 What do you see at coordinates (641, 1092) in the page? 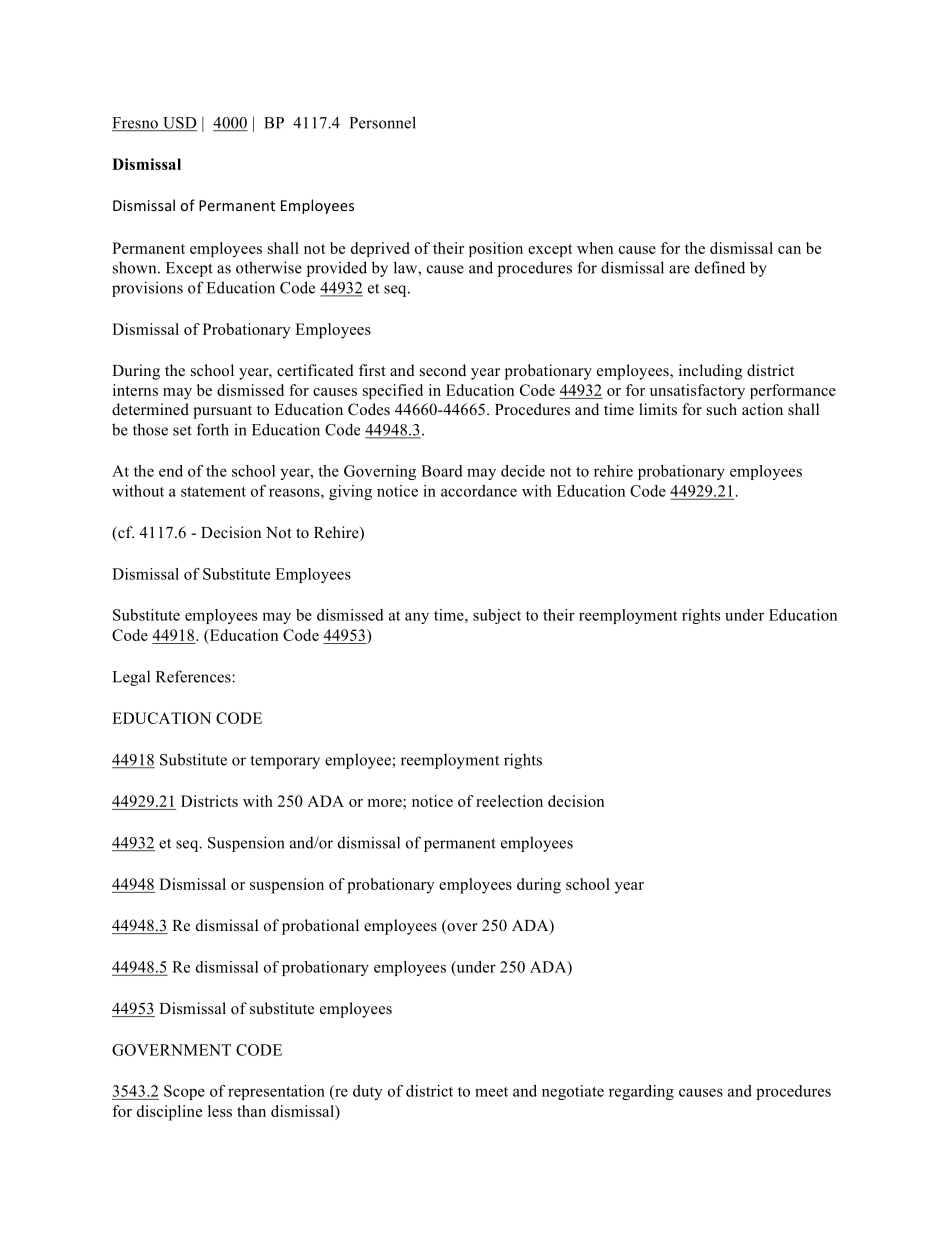
I see `regarding` at bounding box center [641, 1092].
